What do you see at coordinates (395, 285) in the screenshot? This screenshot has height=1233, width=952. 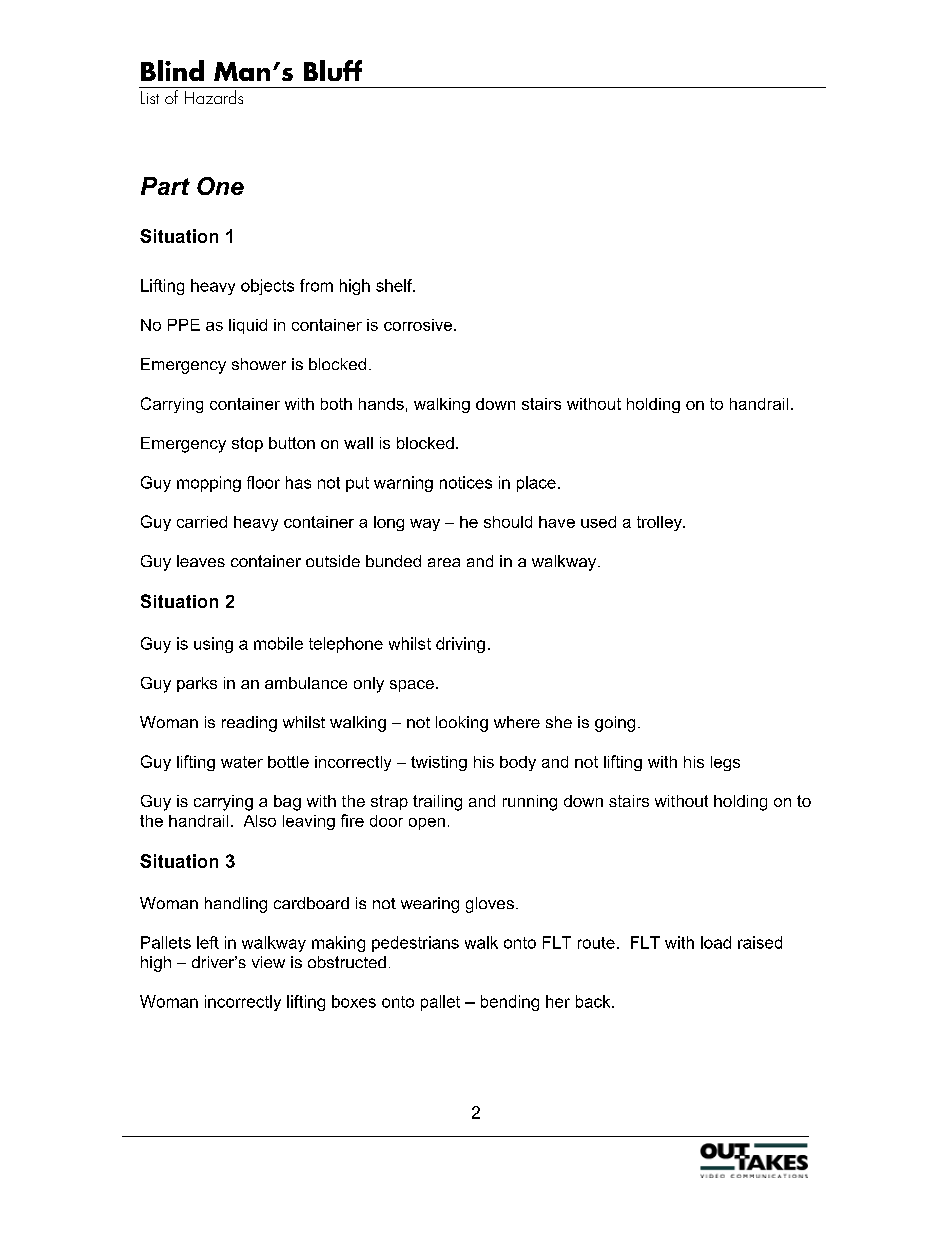 I see `shelf` at bounding box center [395, 285].
